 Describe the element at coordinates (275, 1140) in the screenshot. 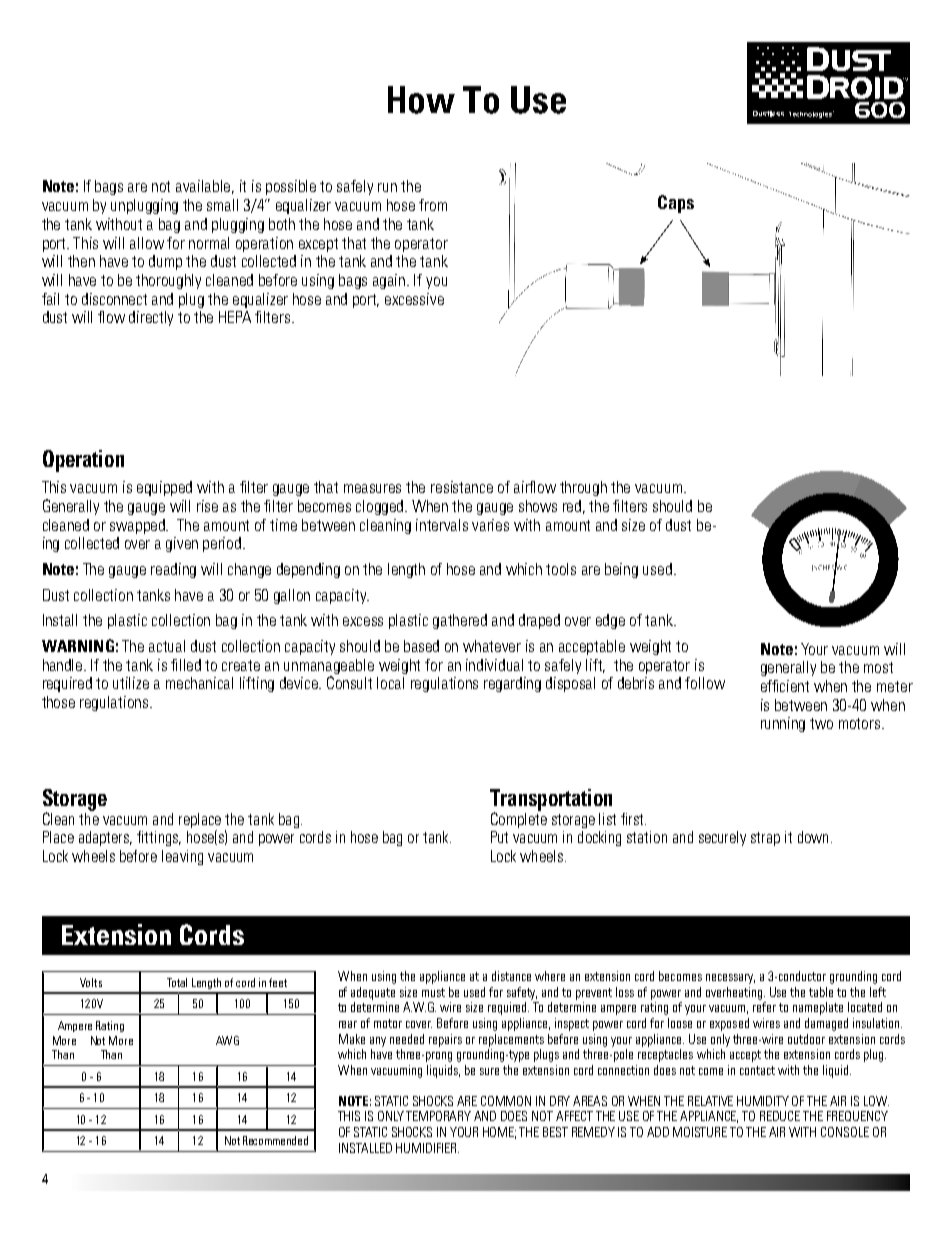

I see `Recommended` at that location.
